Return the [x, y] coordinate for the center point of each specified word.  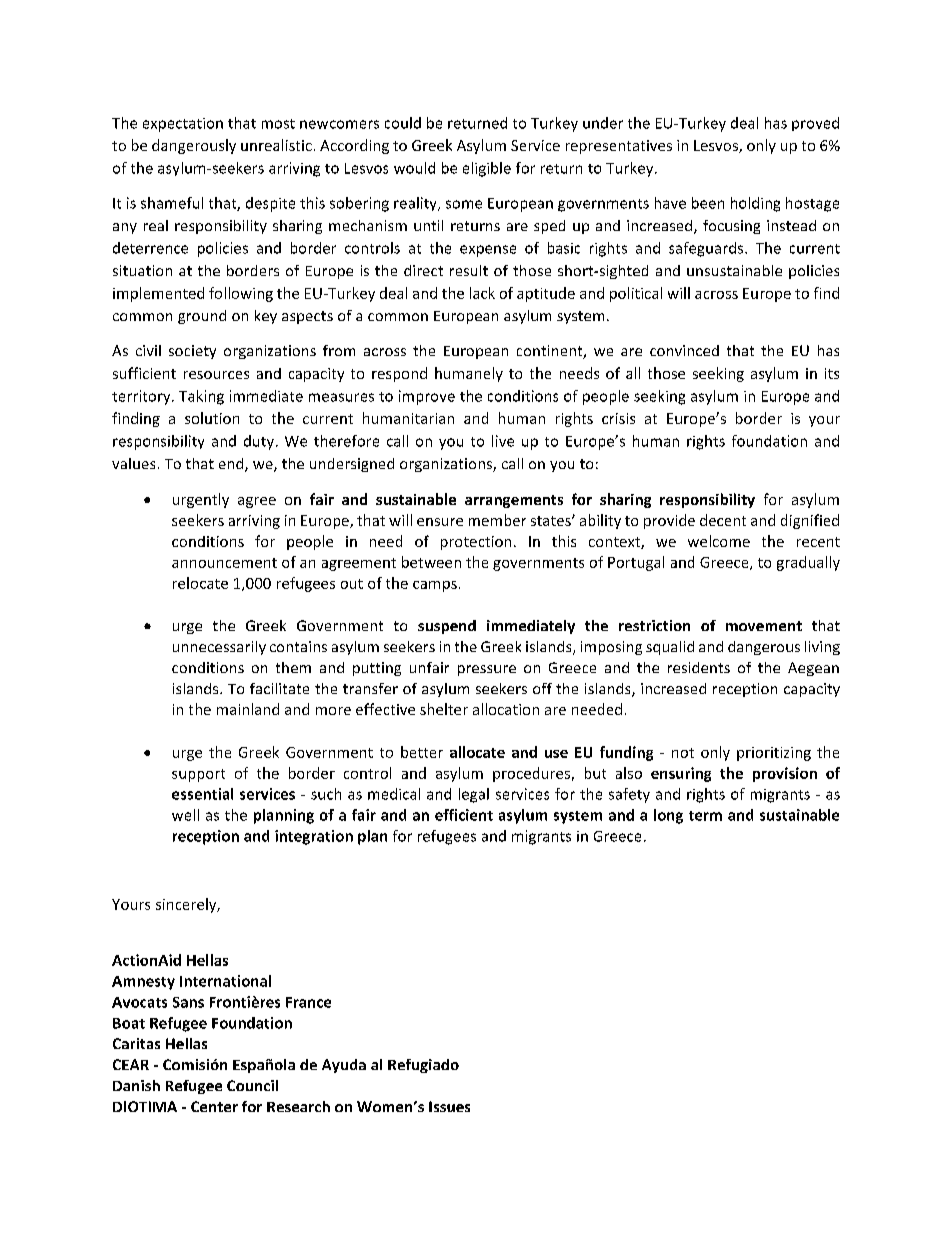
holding [755, 204]
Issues [449, 1106]
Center [214, 1106]
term [705, 816]
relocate [200, 583]
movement [764, 626]
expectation [183, 125]
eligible [487, 169]
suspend [447, 627]
